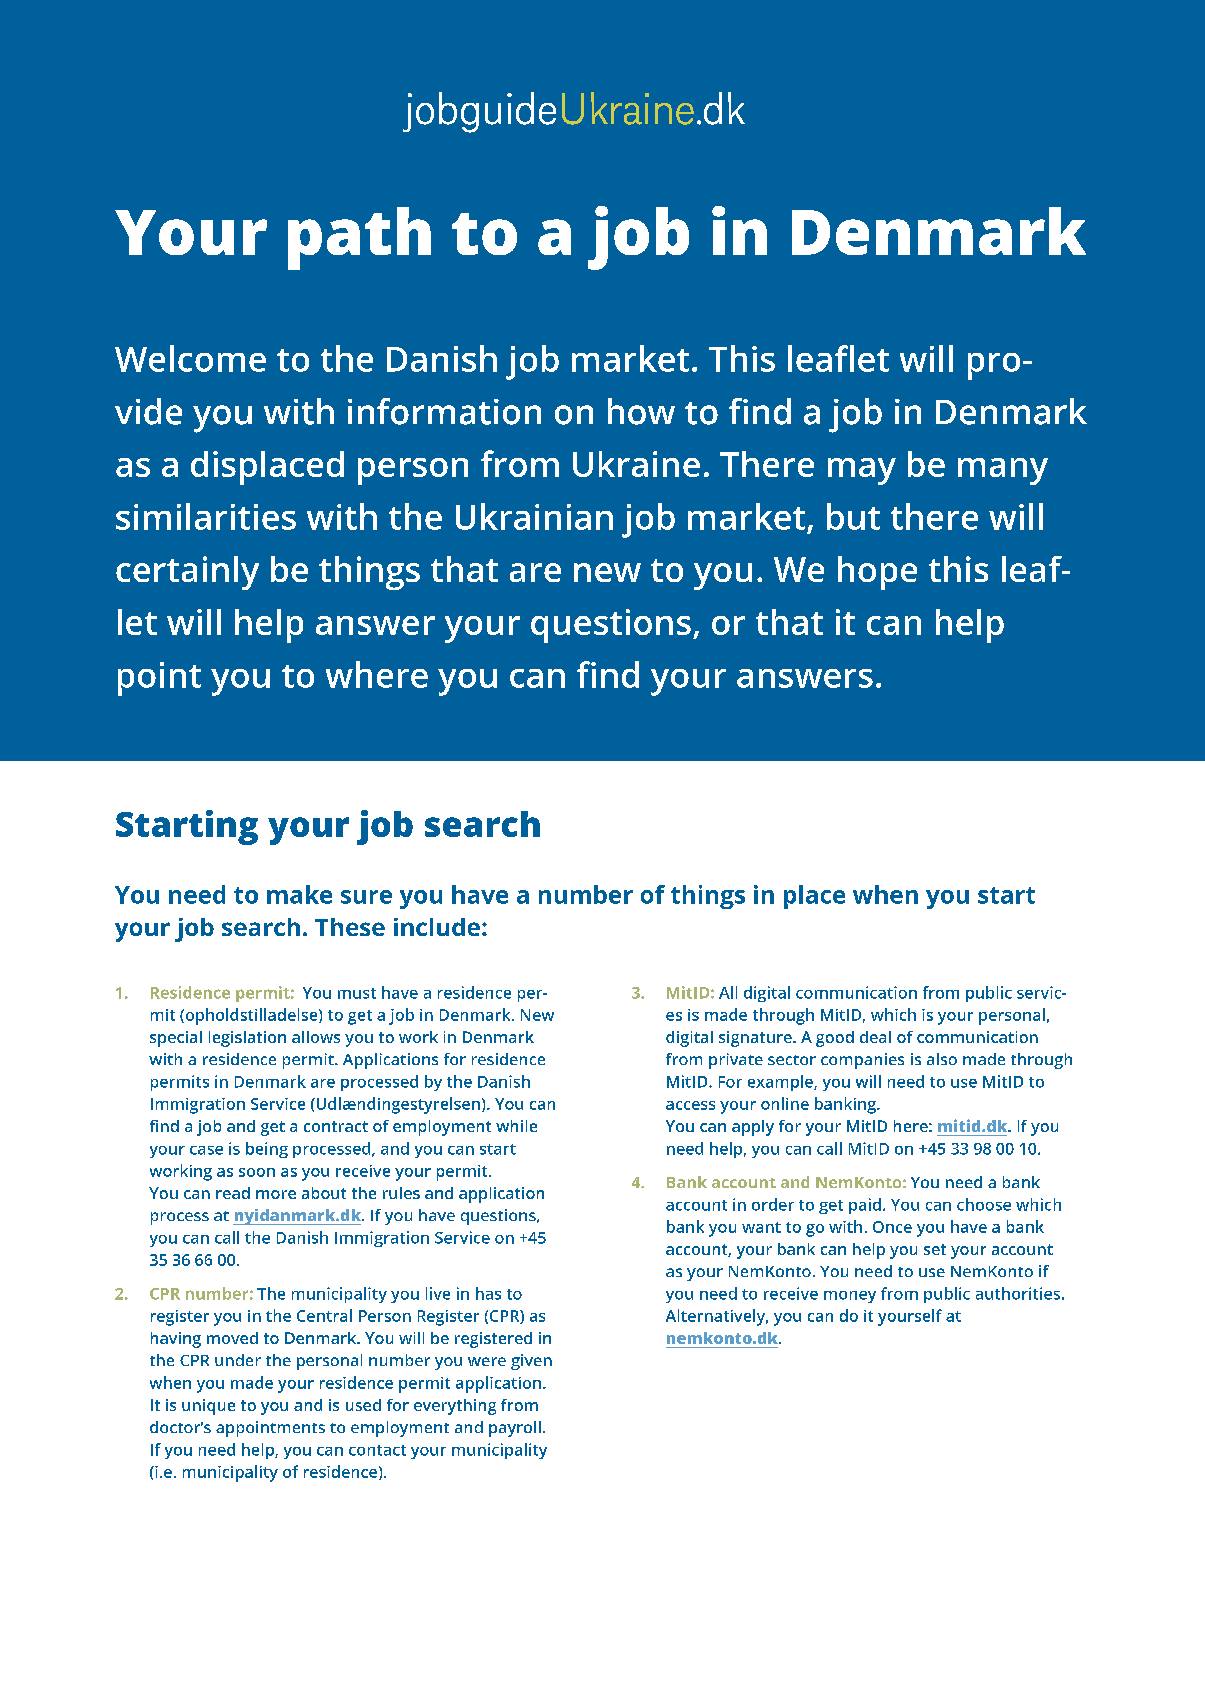 This image has height=1705, width=1205. What do you see at coordinates (437, 927) in the image?
I see `include` at bounding box center [437, 927].
